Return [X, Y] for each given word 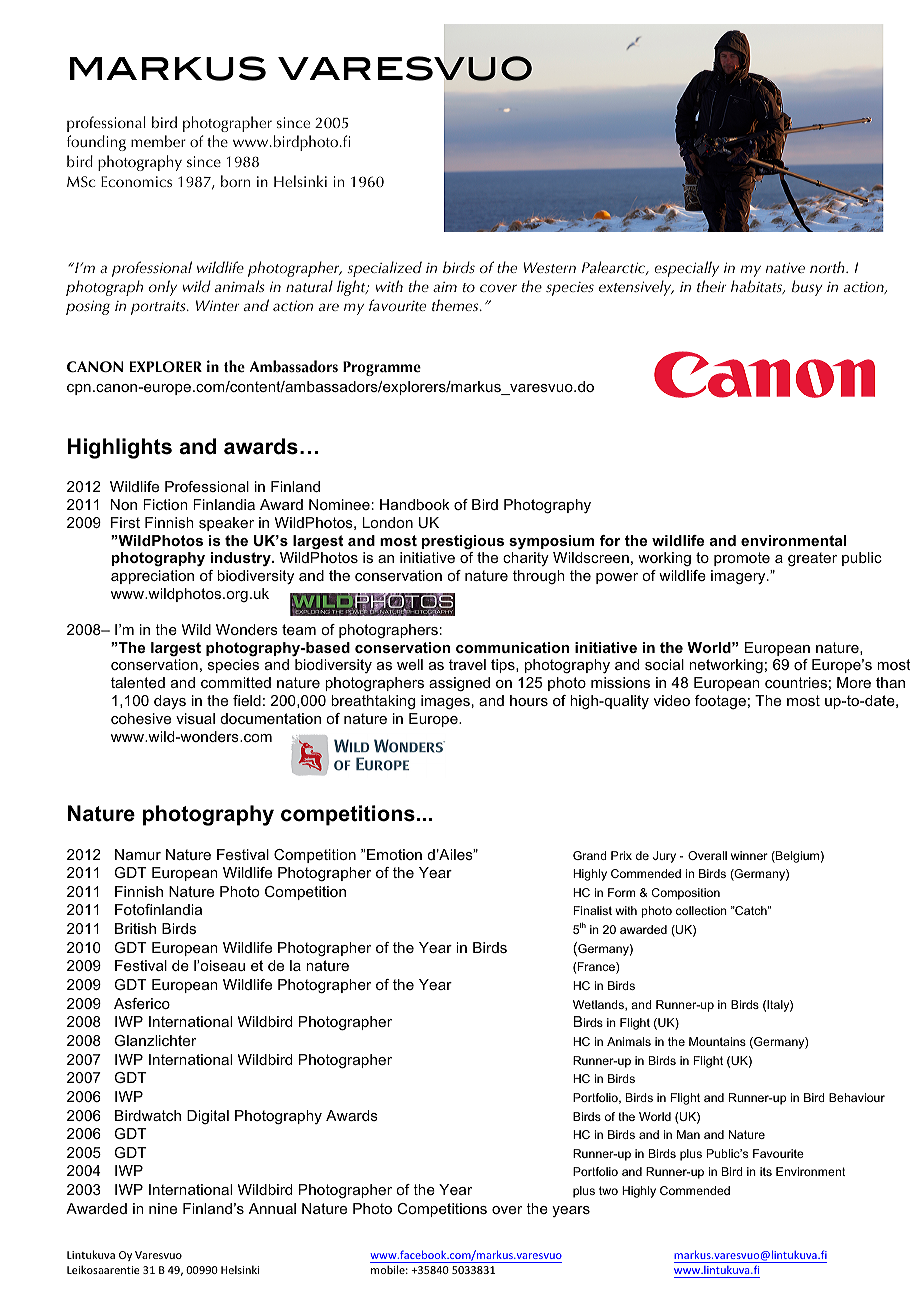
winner [749, 855]
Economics [136, 181]
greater [812, 559]
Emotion [394, 854]
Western [550, 267]
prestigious [463, 542]
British [135, 928]
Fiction [165, 504]
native [785, 267]
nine [163, 1208]
